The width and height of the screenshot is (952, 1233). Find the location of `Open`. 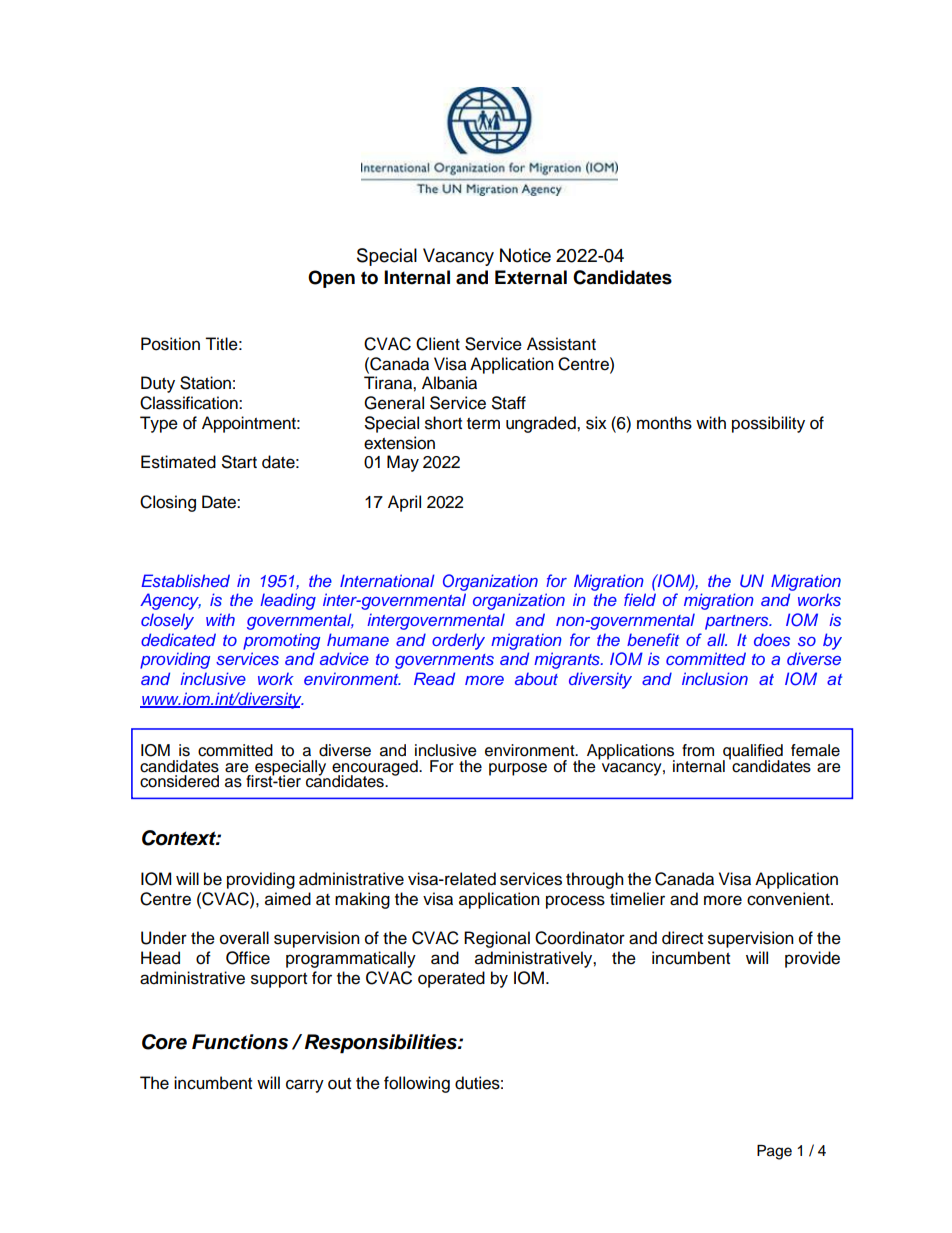

Open is located at coordinates (331, 279).
